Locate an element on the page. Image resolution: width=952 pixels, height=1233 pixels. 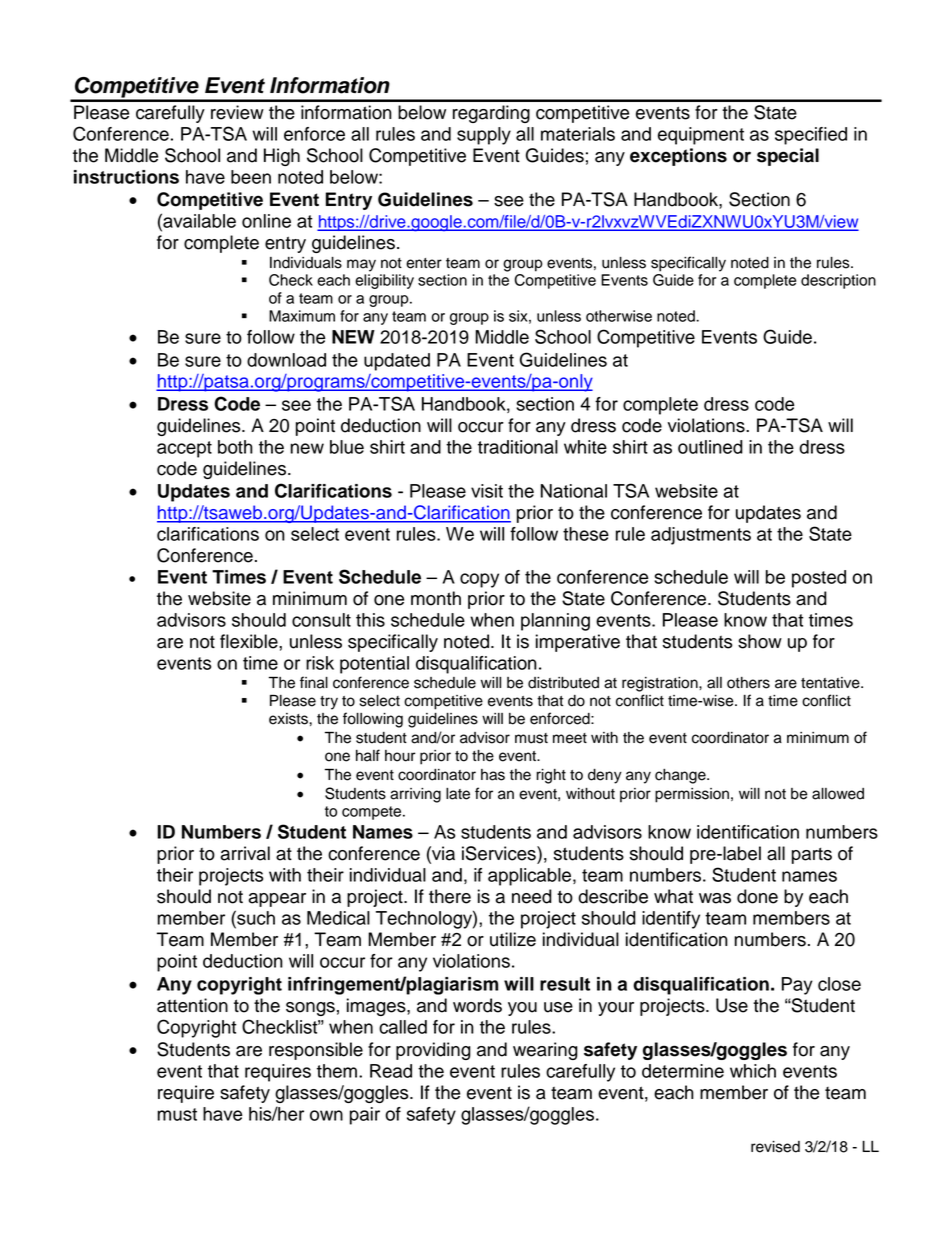
arrival is located at coordinates (245, 853).
